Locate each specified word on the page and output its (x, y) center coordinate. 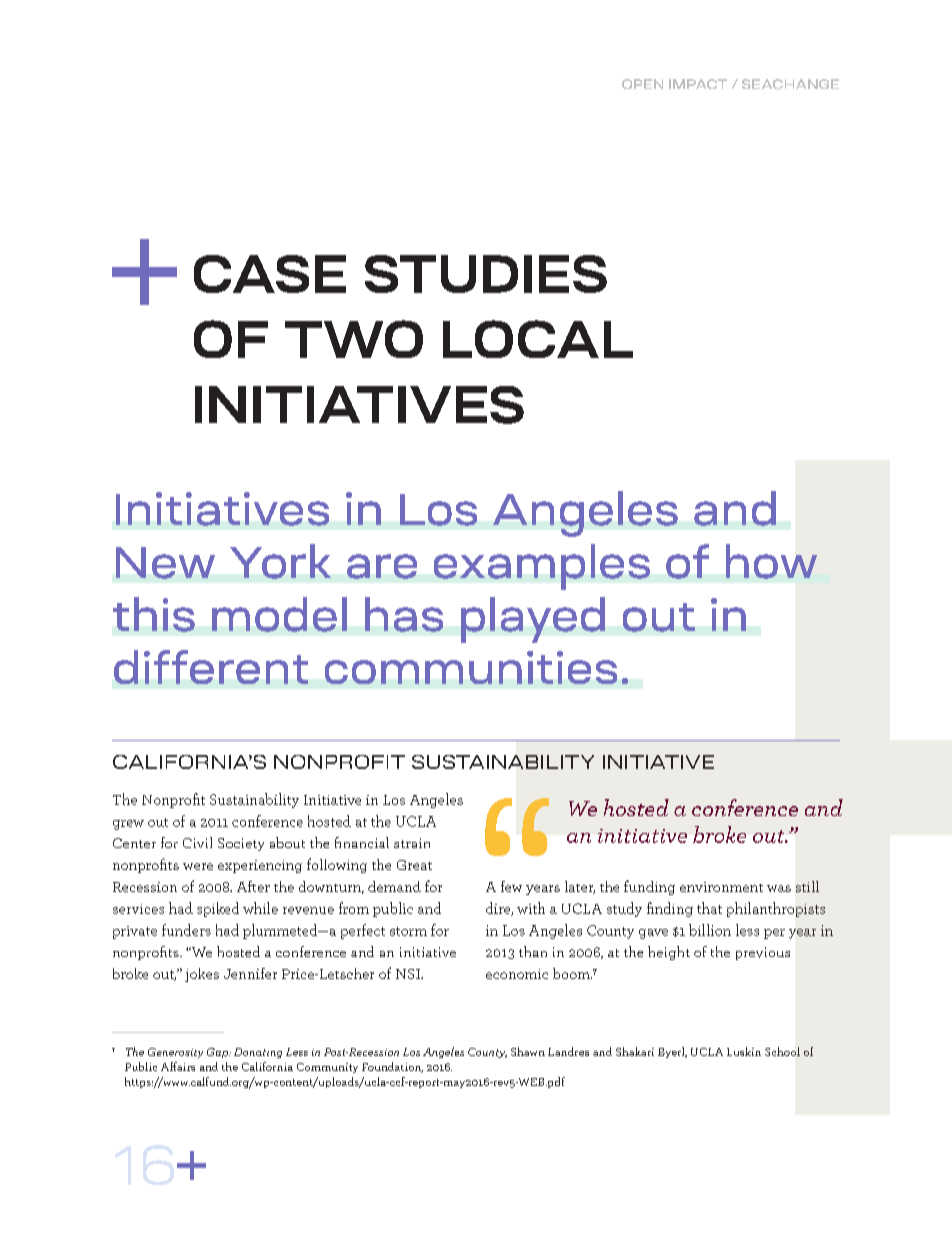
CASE (270, 274)
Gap (218, 1053)
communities (471, 667)
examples (542, 567)
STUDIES (486, 274)
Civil (197, 842)
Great (414, 865)
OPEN (642, 84)
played (533, 620)
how (771, 561)
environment (721, 887)
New (165, 563)
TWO (354, 339)
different (211, 667)
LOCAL (538, 339)
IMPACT (698, 84)
